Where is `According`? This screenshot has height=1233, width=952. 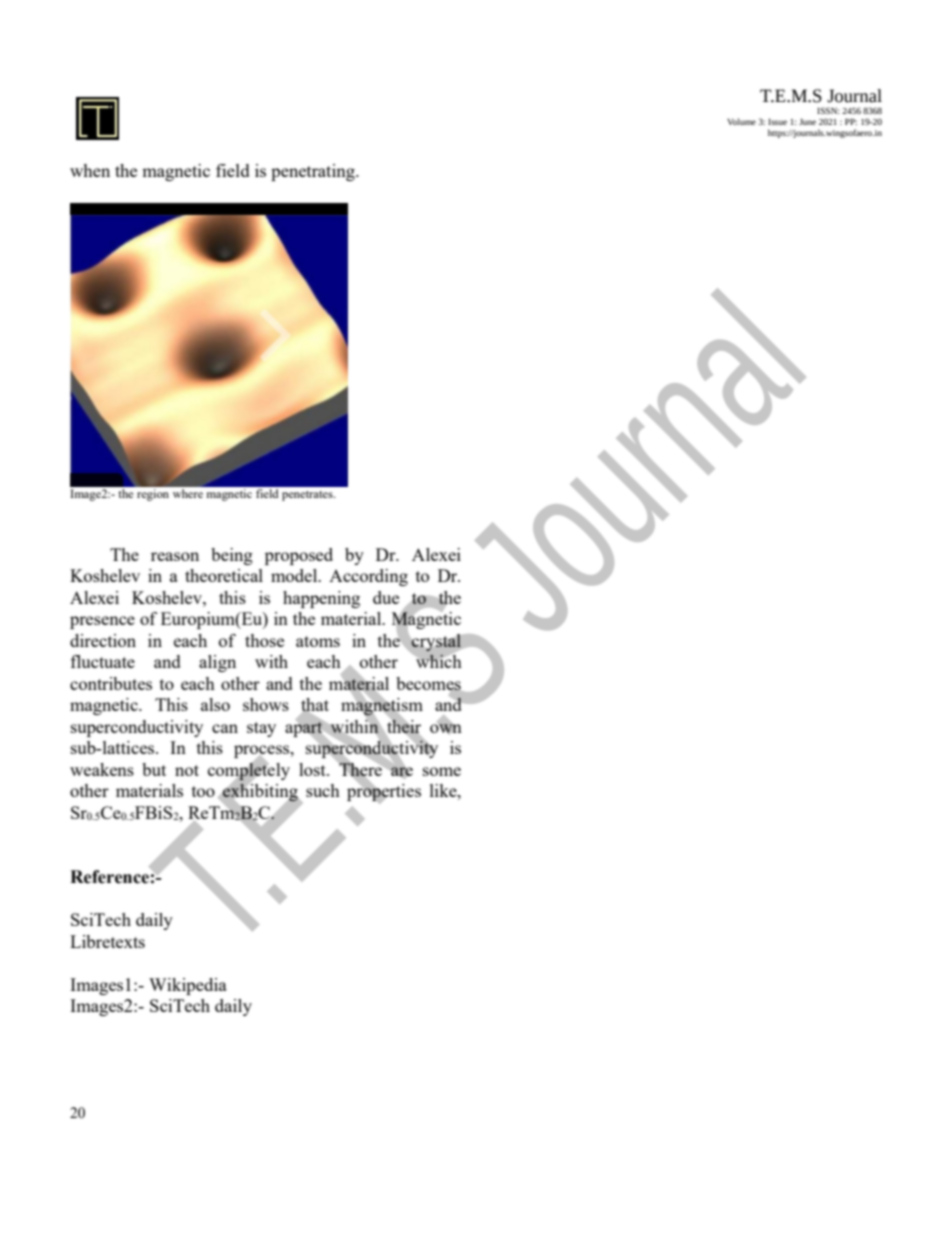
According is located at coordinates (368, 577).
